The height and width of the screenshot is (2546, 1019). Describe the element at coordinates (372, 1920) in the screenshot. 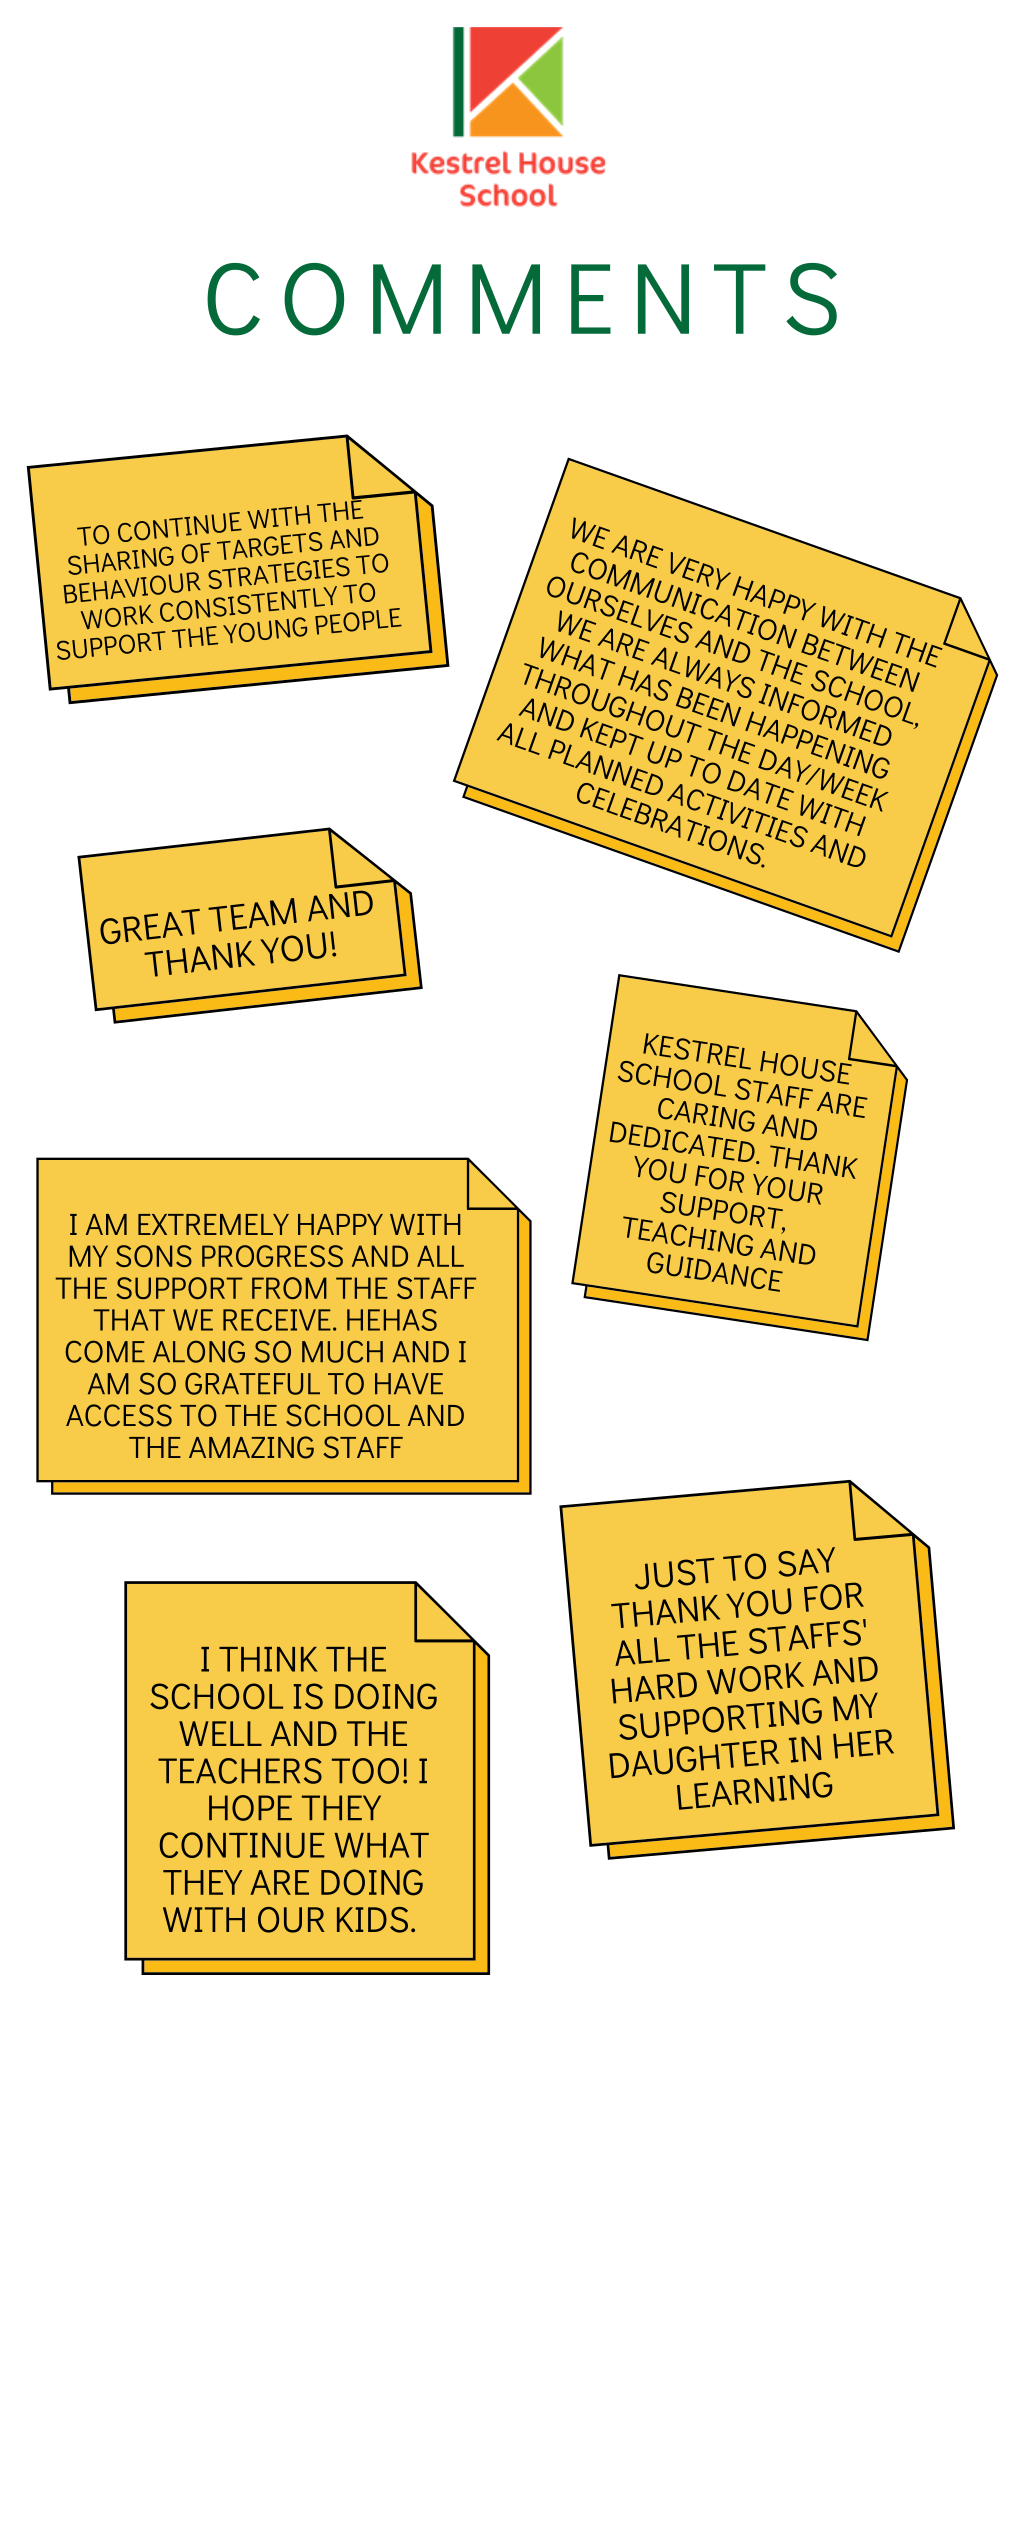

I see `KIDS` at that location.
